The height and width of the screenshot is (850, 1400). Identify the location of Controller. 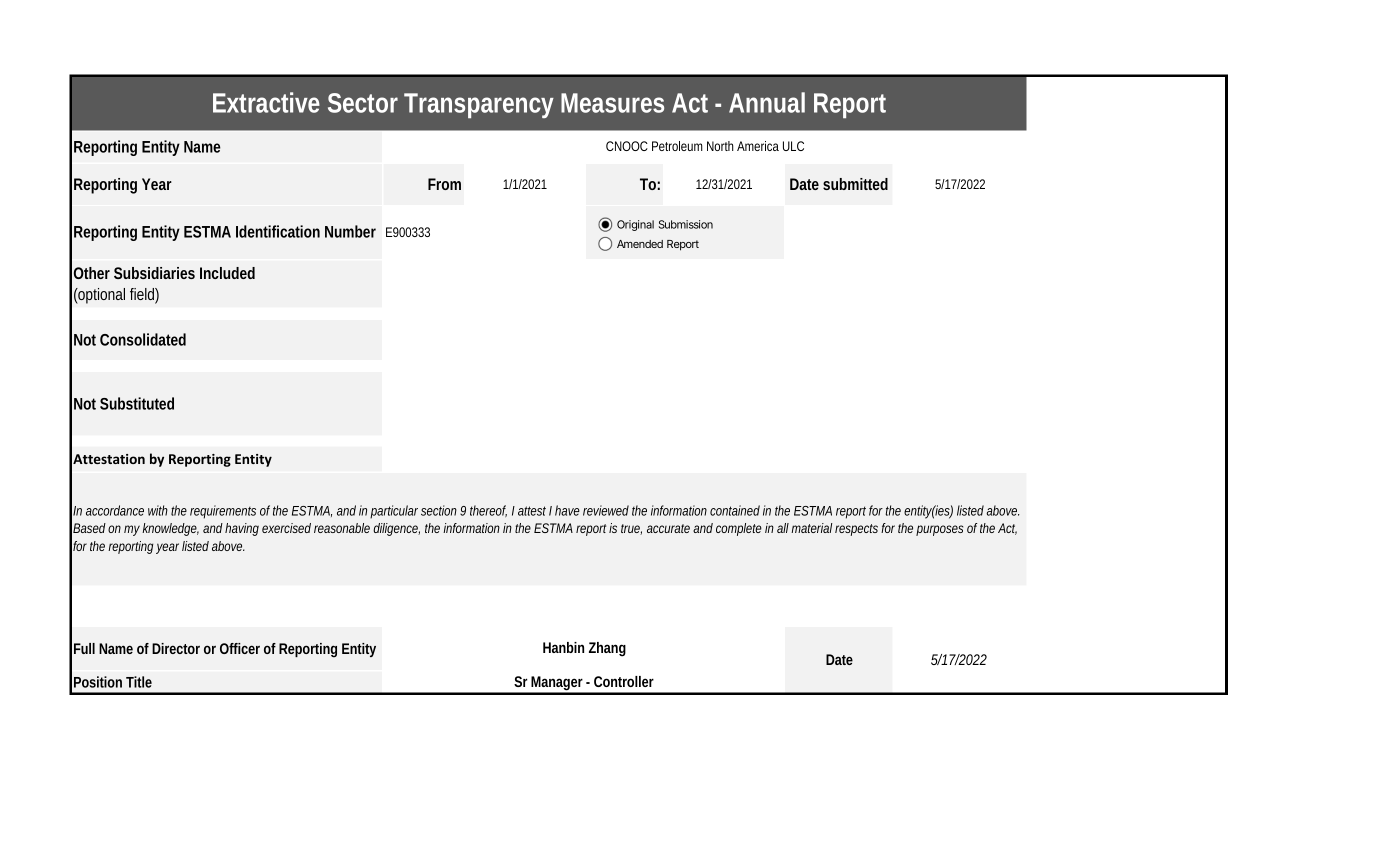
(624, 681).
